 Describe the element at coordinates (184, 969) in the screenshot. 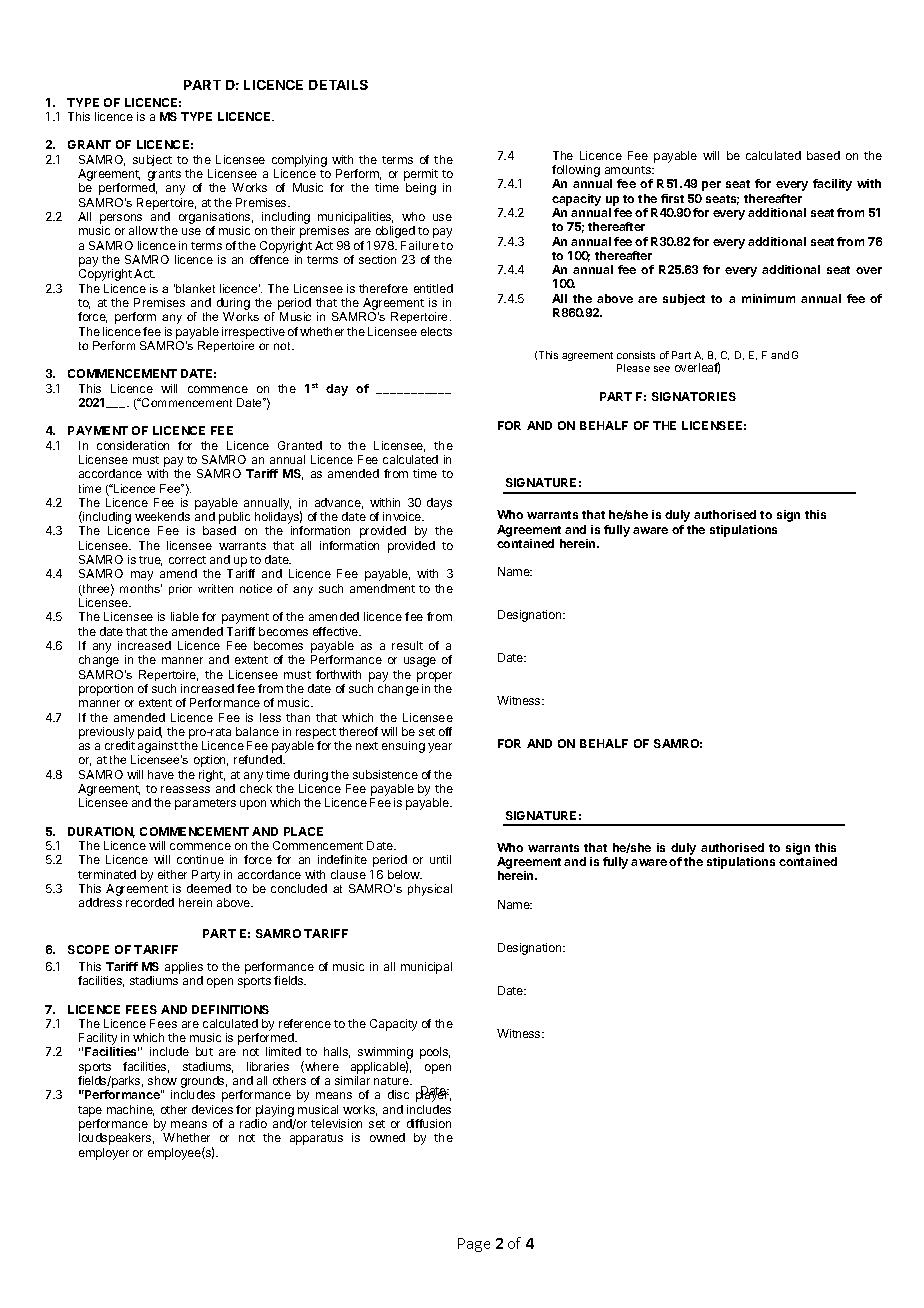

I see `applies` at that location.
